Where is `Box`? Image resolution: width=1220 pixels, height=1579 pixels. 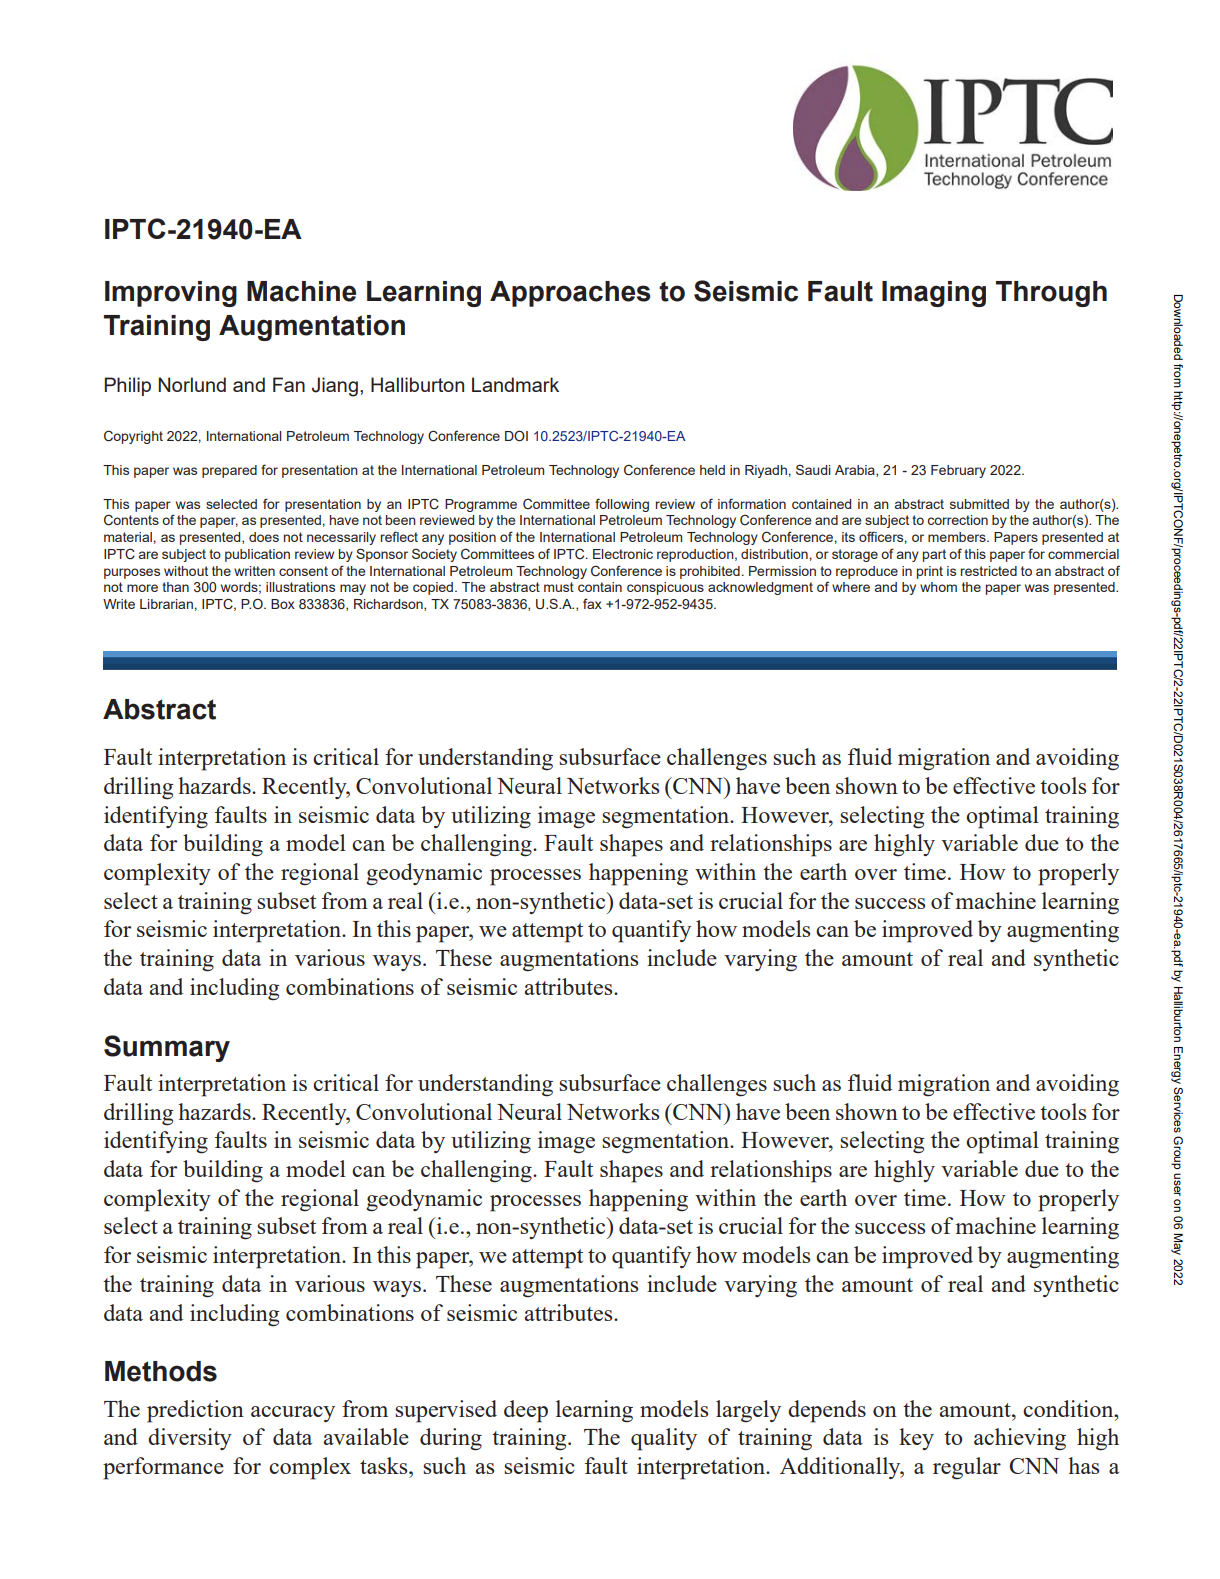
Box is located at coordinates (283, 604).
